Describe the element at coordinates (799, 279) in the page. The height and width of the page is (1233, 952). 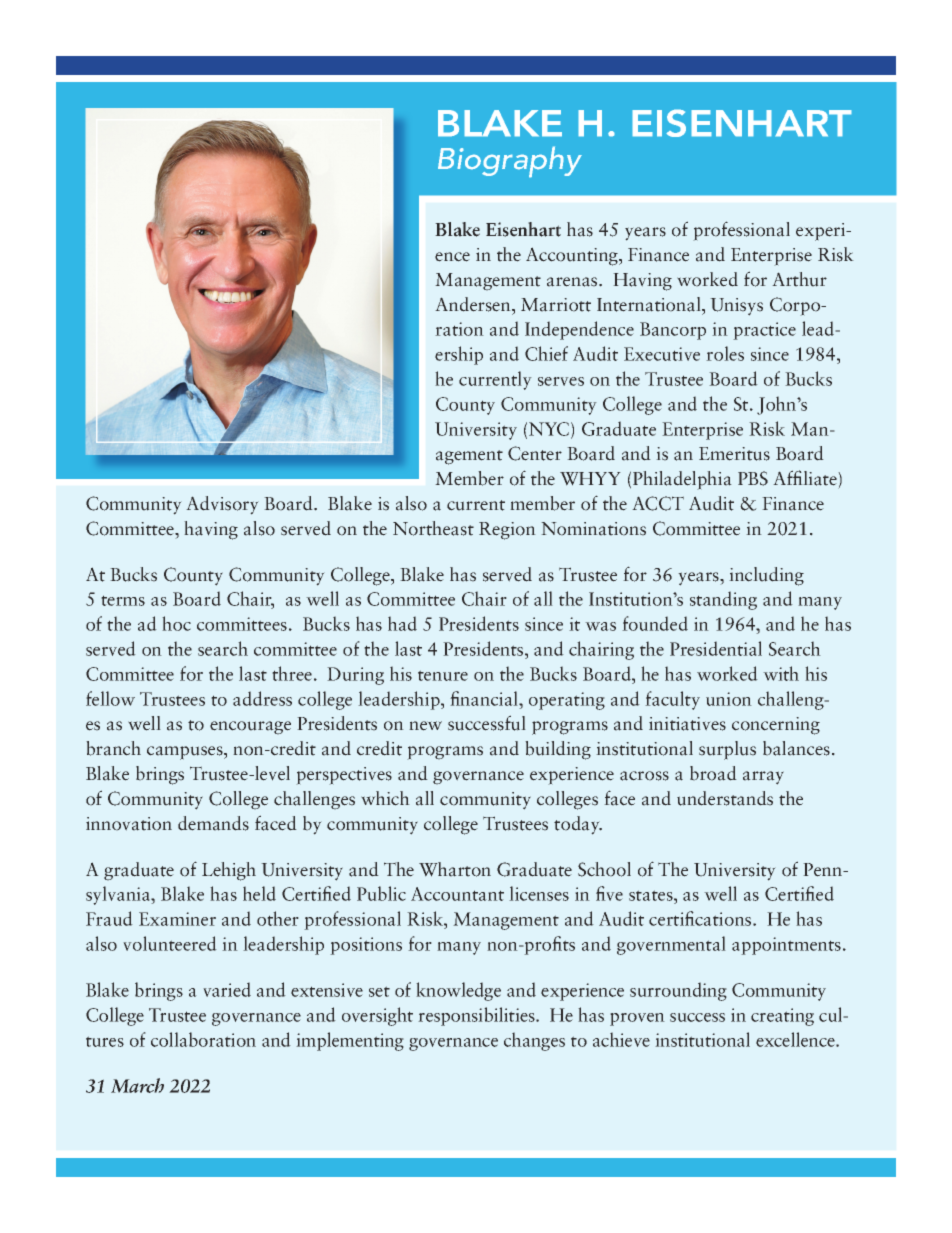
I see `Arthur` at that location.
